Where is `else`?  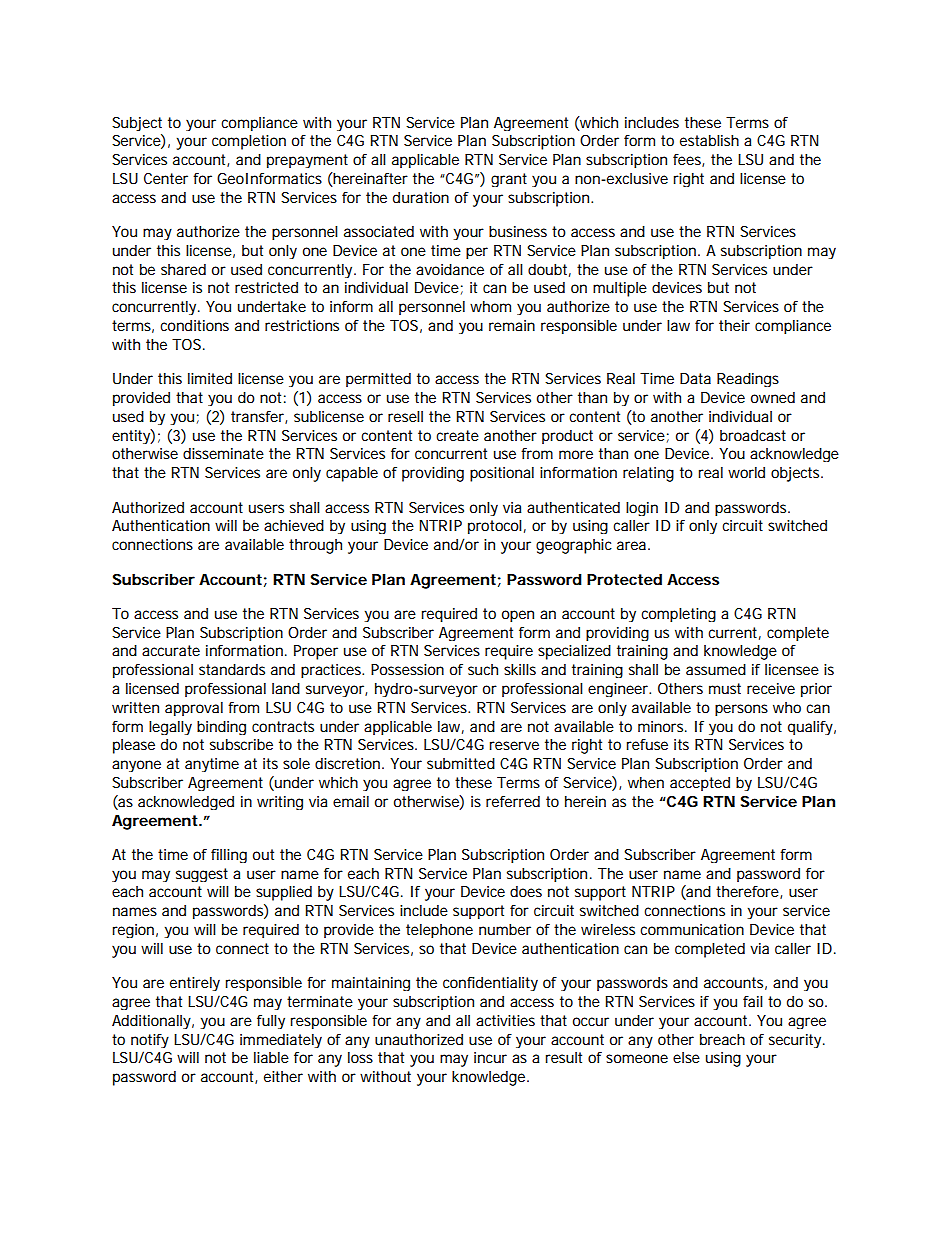
else is located at coordinates (686, 1057).
